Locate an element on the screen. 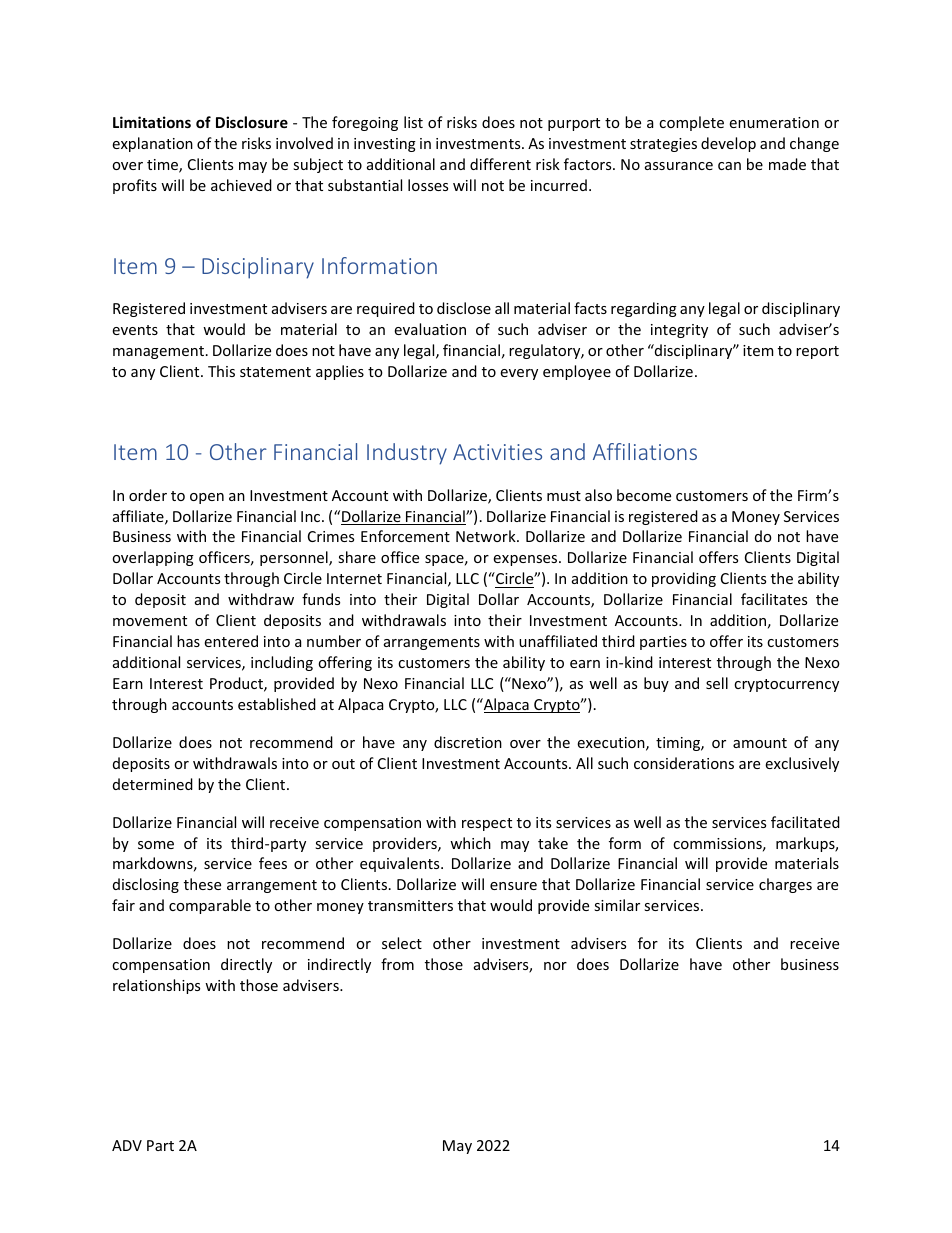  integrity is located at coordinates (679, 331).
